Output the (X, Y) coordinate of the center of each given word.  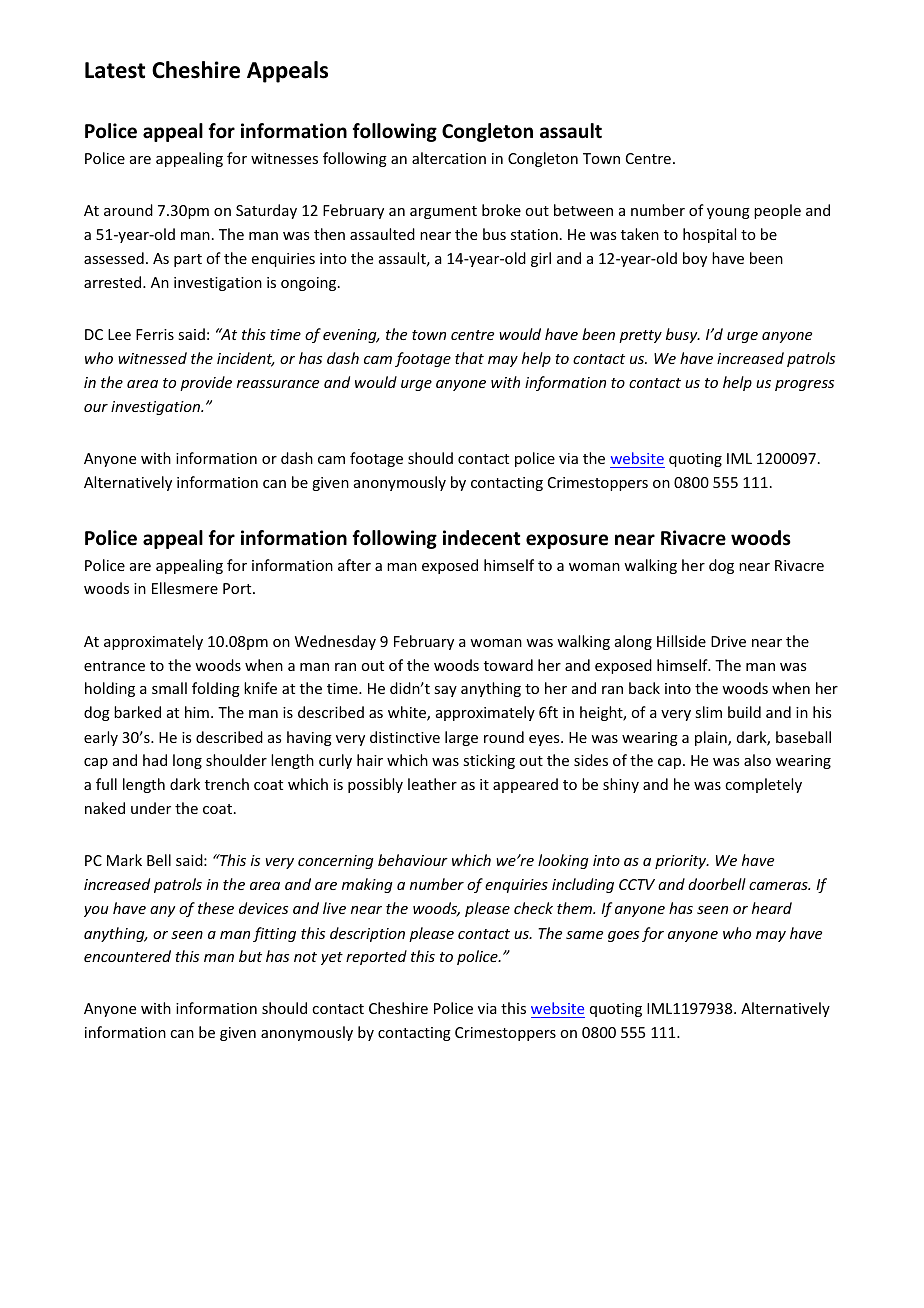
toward (508, 665)
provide (206, 383)
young (728, 213)
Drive (728, 641)
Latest (115, 70)
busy (683, 335)
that (469, 358)
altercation (449, 158)
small (169, 688)
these (216, 908)
